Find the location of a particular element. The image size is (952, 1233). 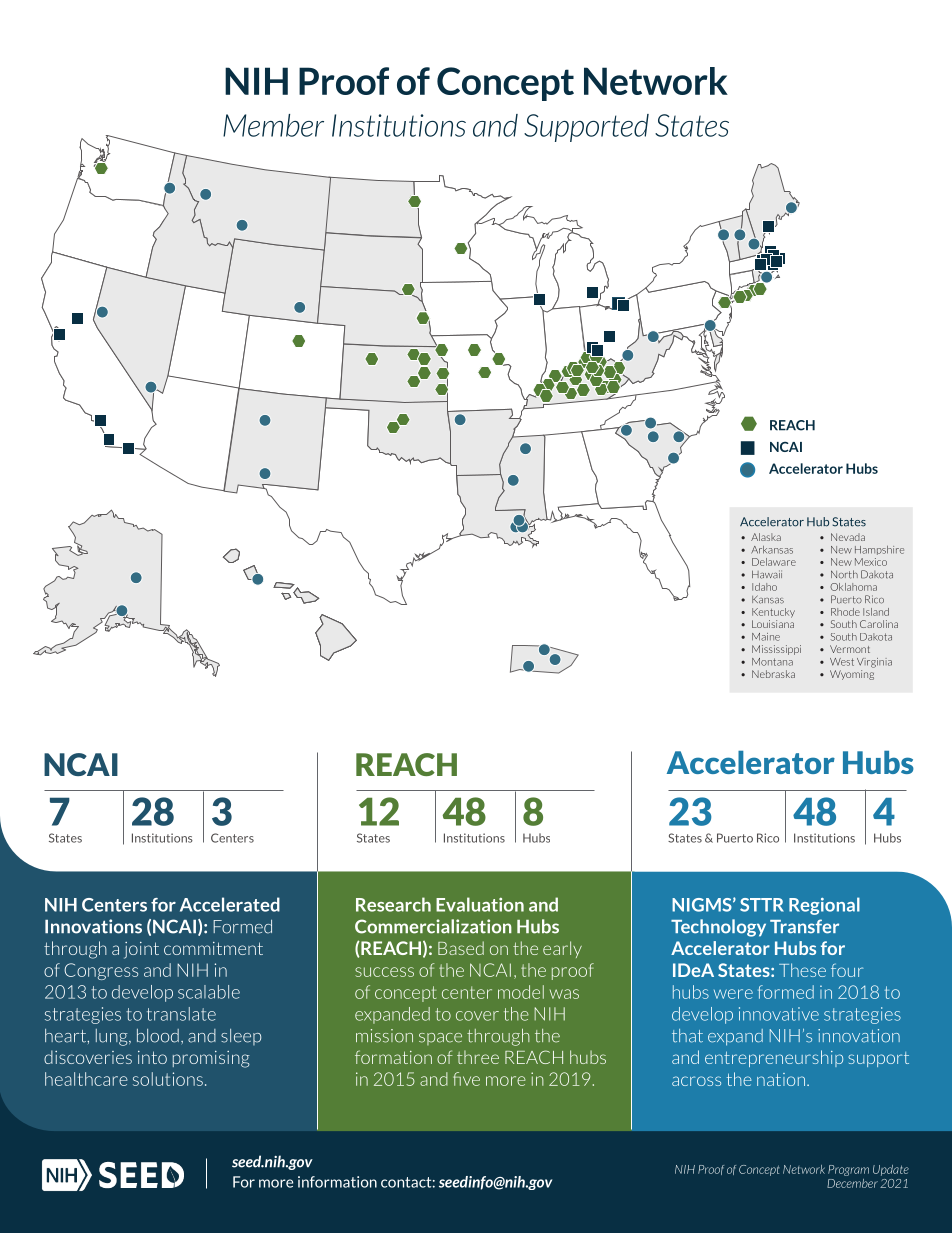

Hampshire is located at coordinates (879, 550).
